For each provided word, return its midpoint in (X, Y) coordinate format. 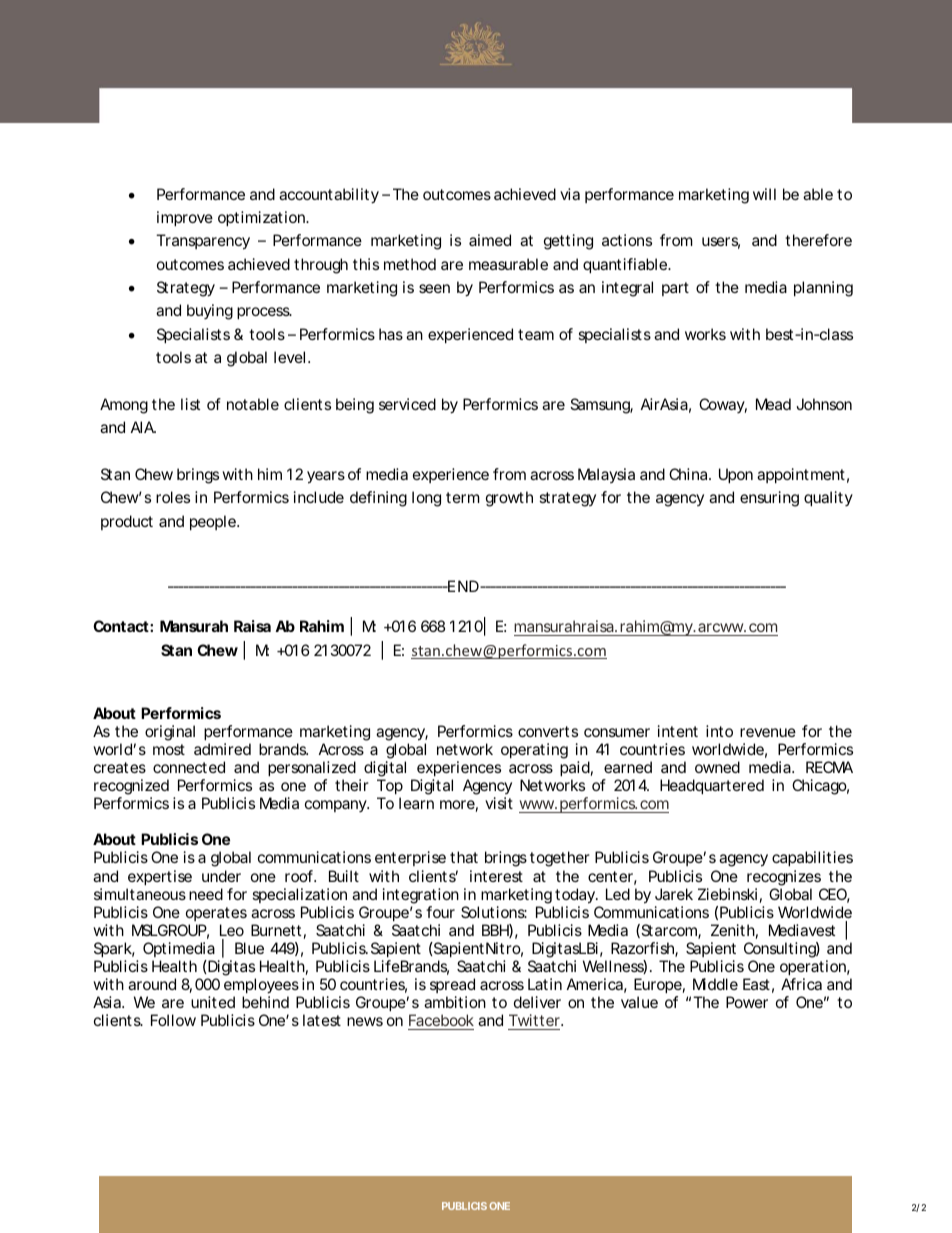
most (169, 749)
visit (499, 803)
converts (548, 731)
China (688, 474)
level (289, 357)
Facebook (441, 1020)
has (391, 334)
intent (678, 731)
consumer (617, 732)
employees (261, 987)
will (764, 194)
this (366, 264)
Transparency (203, 242)
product (127, 522)
